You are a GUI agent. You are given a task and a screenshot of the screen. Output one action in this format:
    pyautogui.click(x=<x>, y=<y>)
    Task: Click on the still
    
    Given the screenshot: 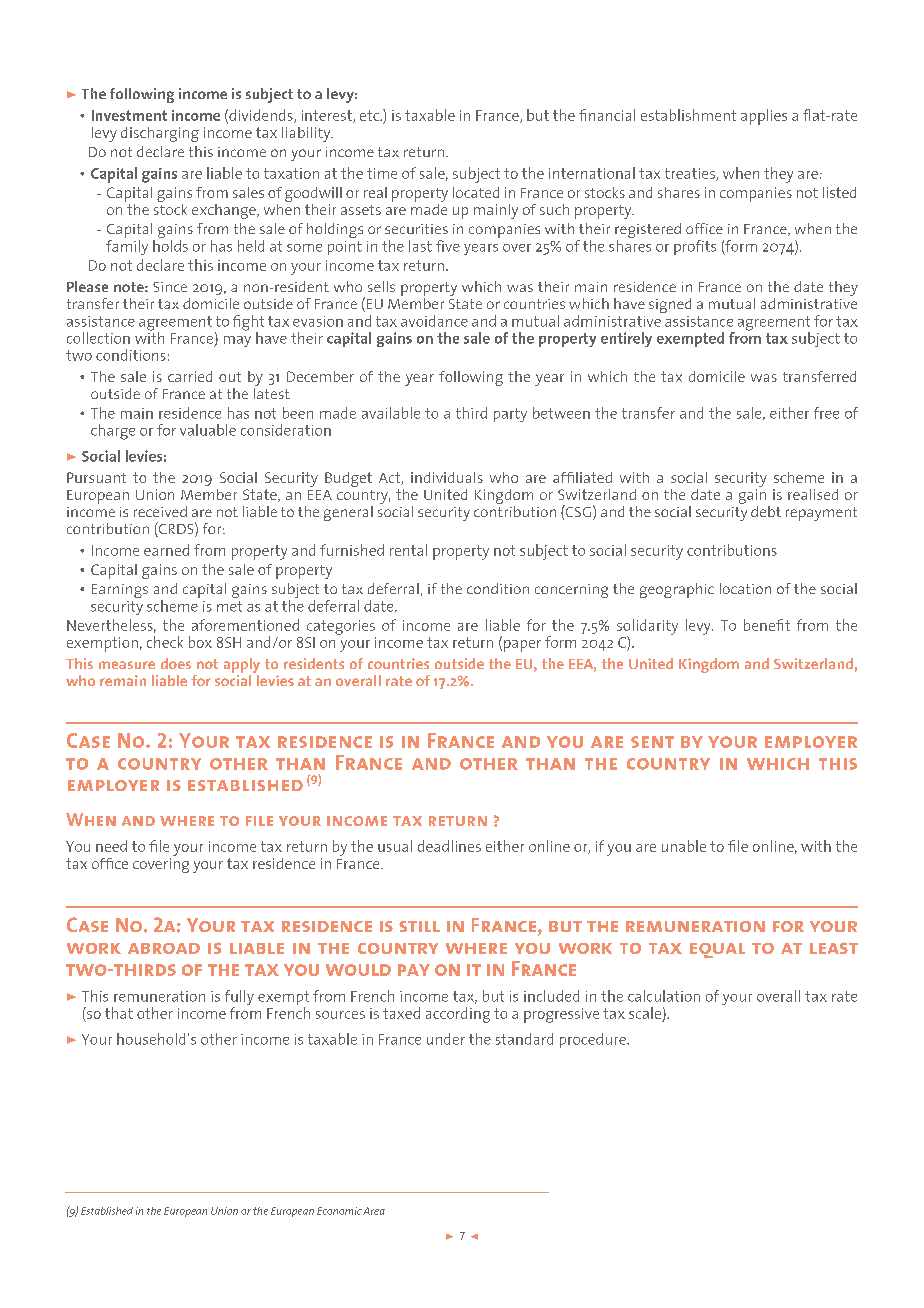 What is the action you would take?
    pyautogui.click(x=419, y=926)
